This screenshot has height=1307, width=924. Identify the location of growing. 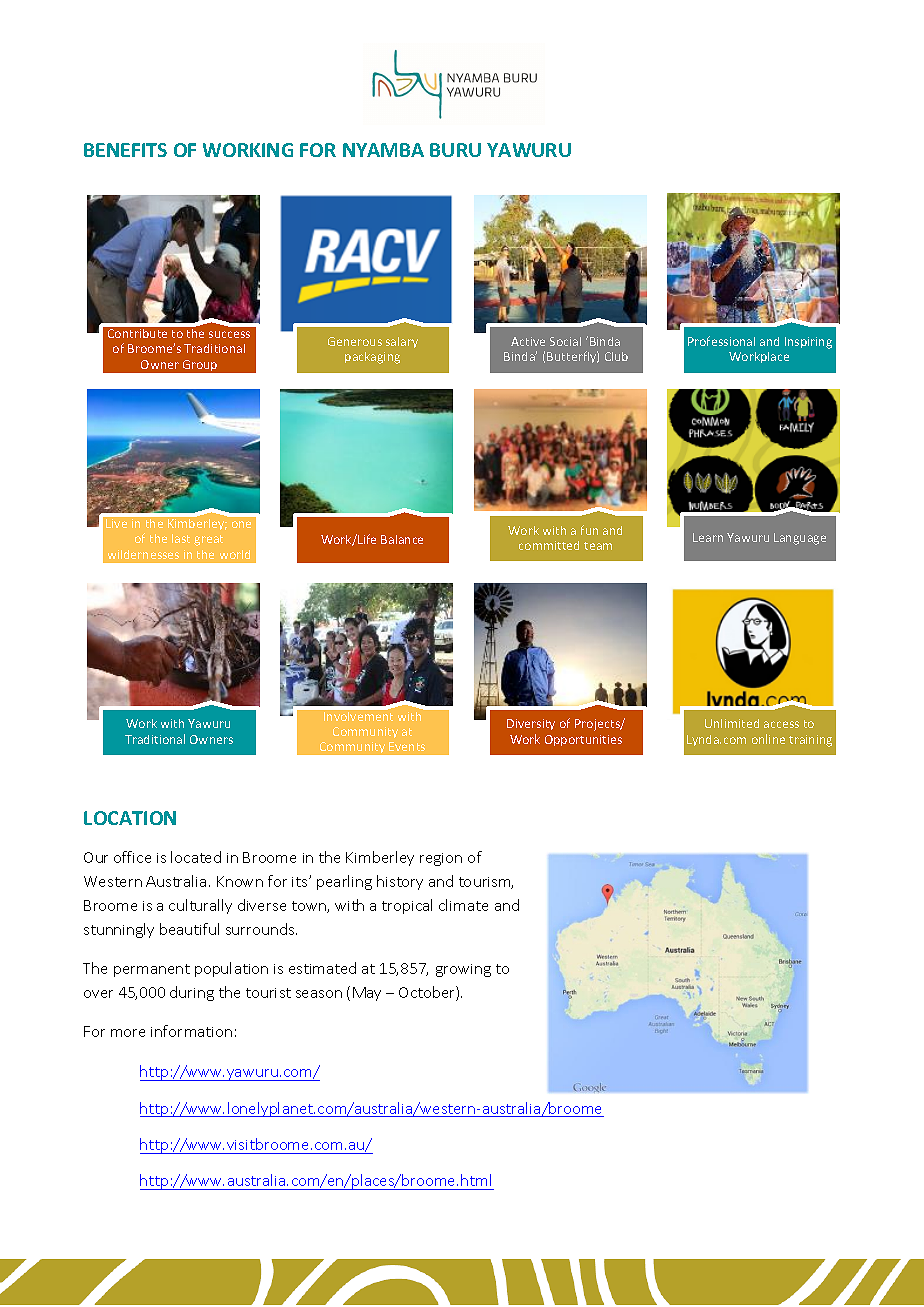
(463, 970).
